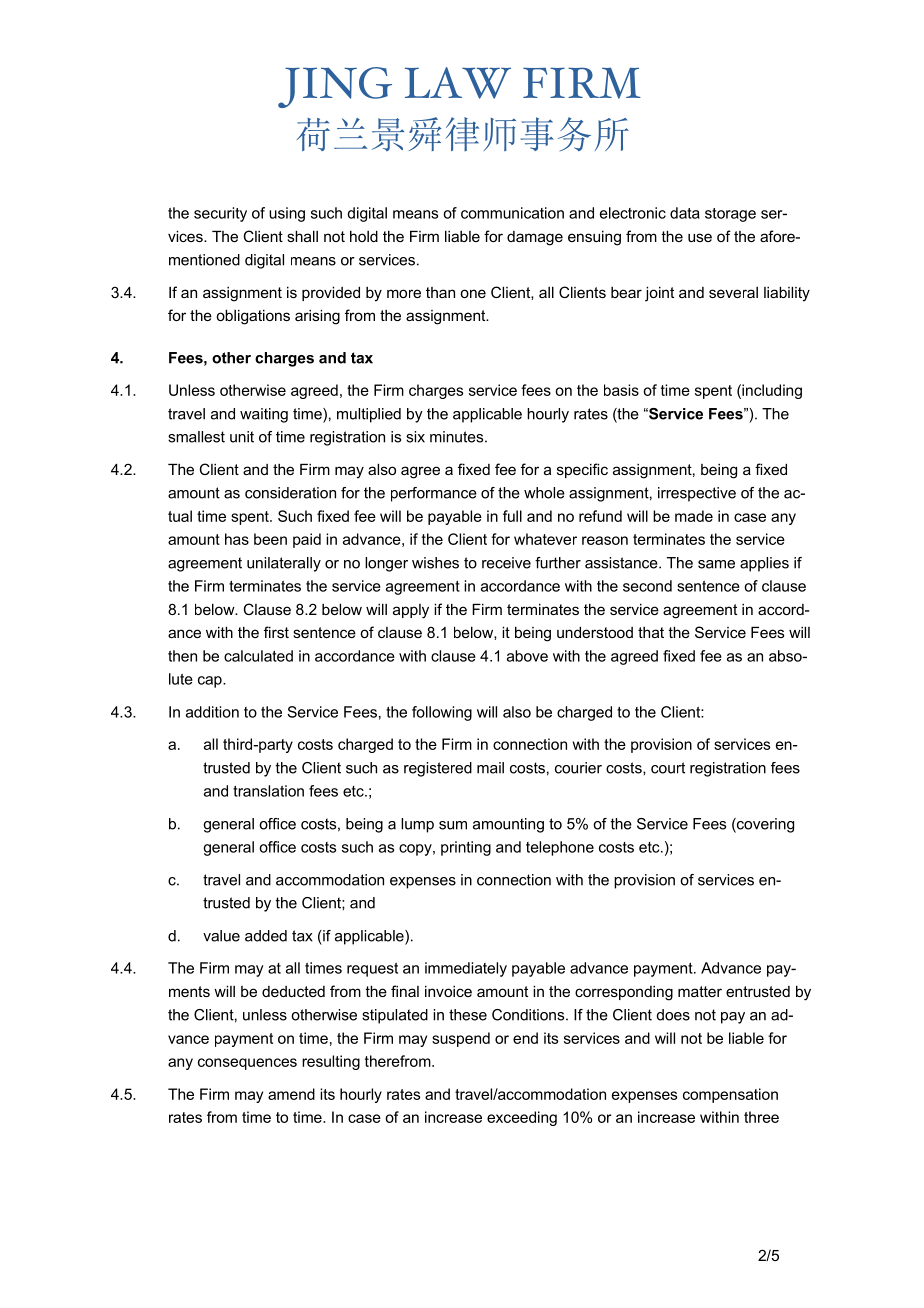  Describe the element at coordinates (506, 563) in the screenshot. I see `receive` at that location.
